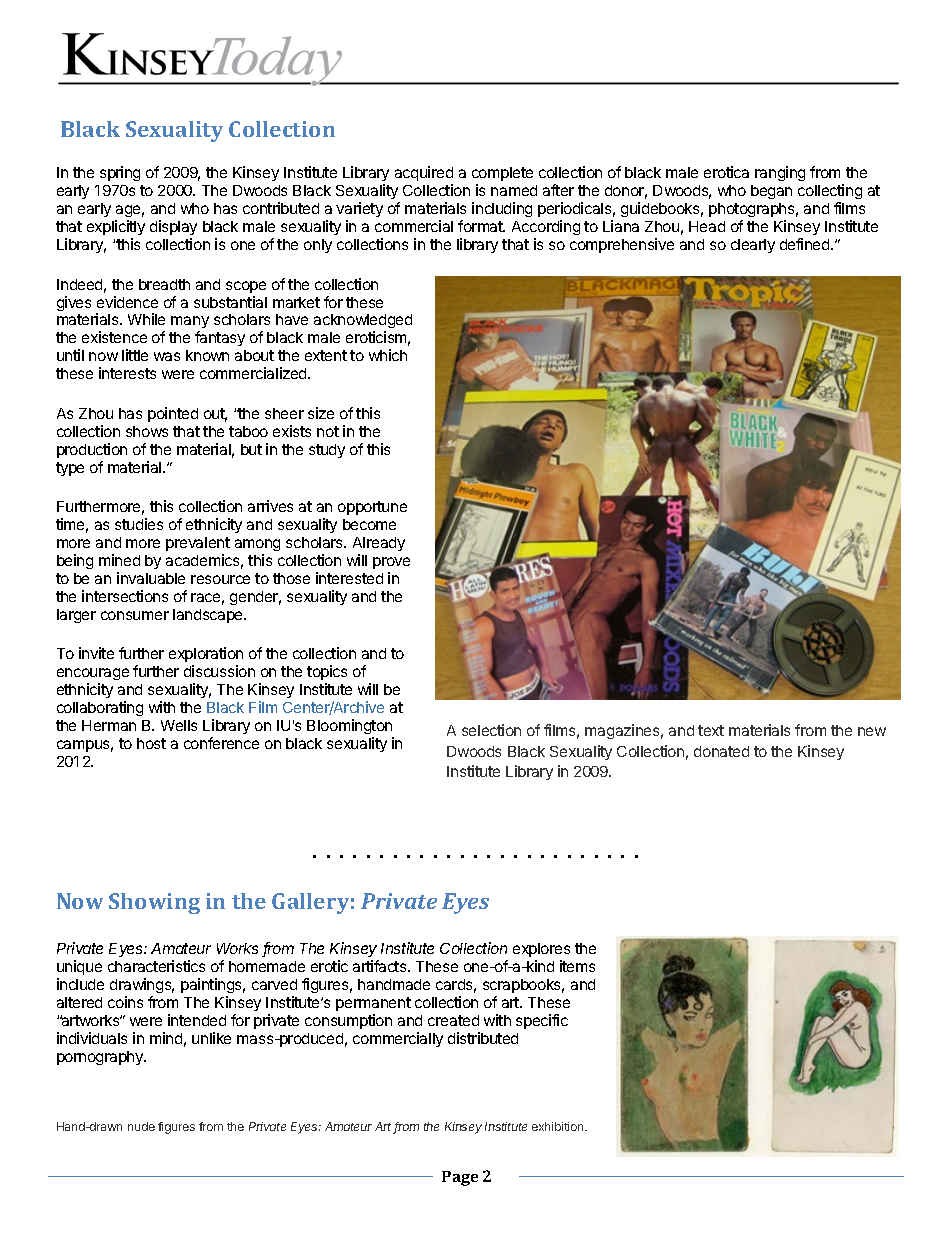 Image resolution: width=952 pixels, height=1233 pixels. Describe the element at coordinates (771, 192) in the image. I see `began` at that location.
